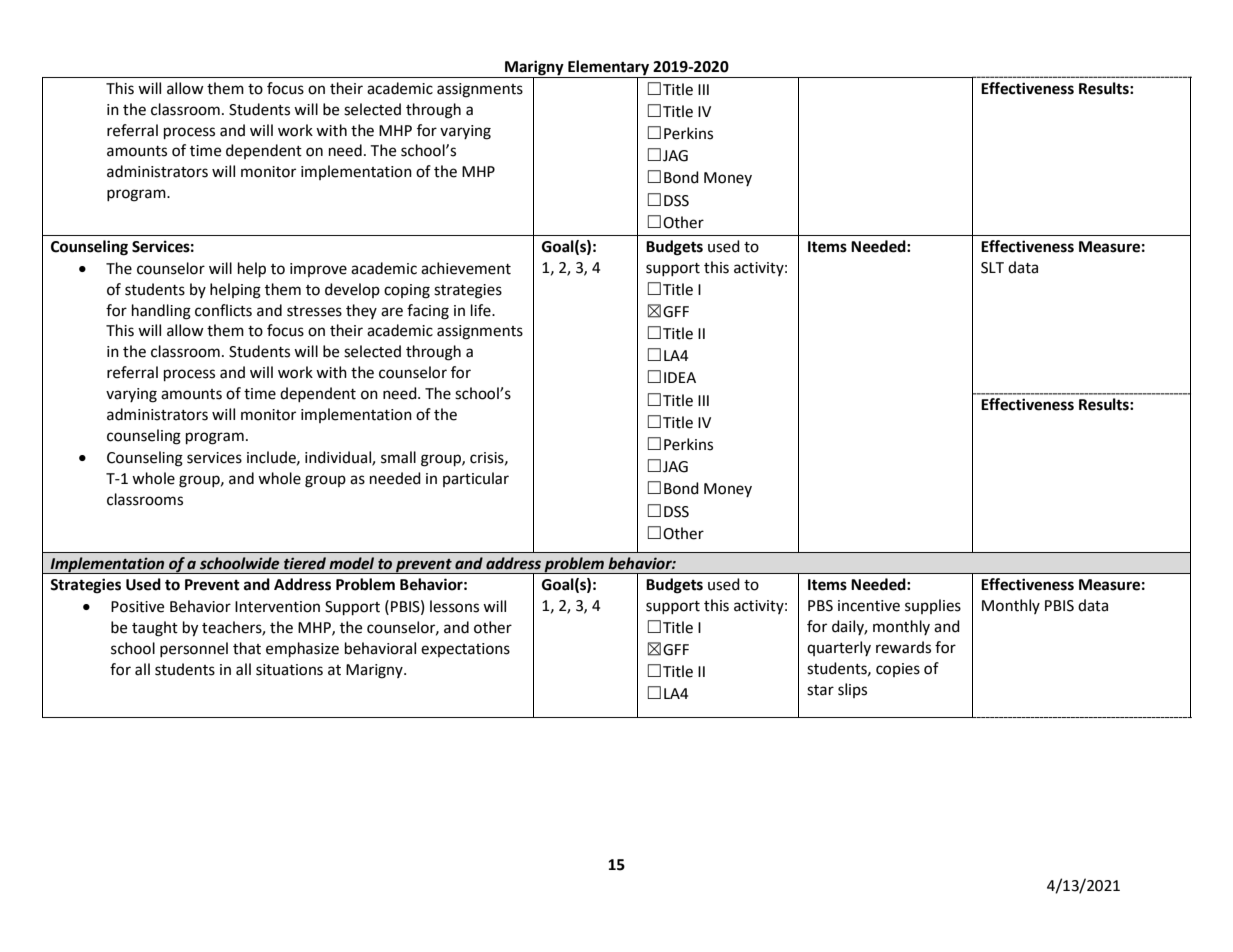 The height and width of the image is (952, 1233). Describe the element at coordinates (482, 310) in the image. I see `life` at that location.
